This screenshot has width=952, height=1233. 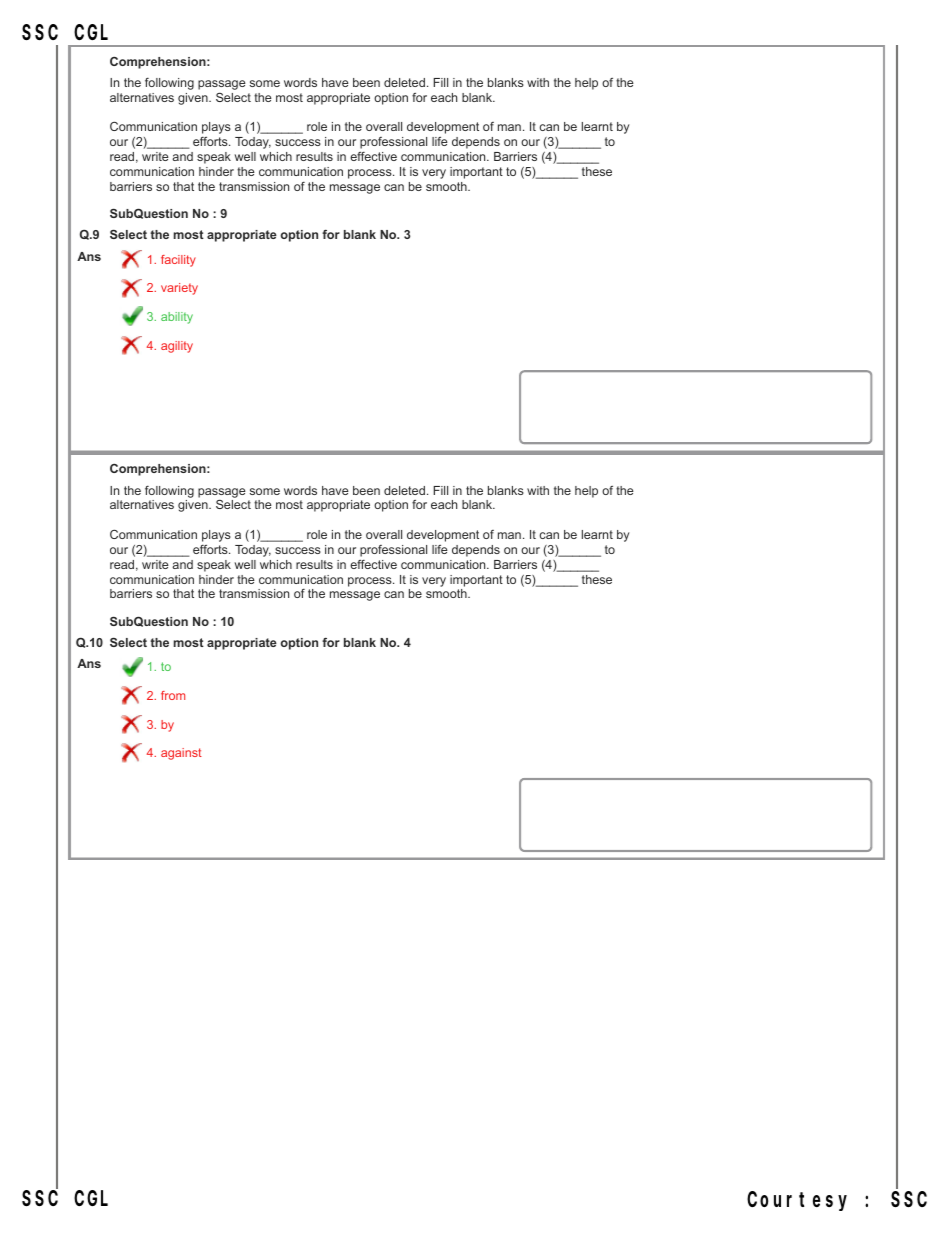 I want to click on facility, so click(x=178, y=261).
